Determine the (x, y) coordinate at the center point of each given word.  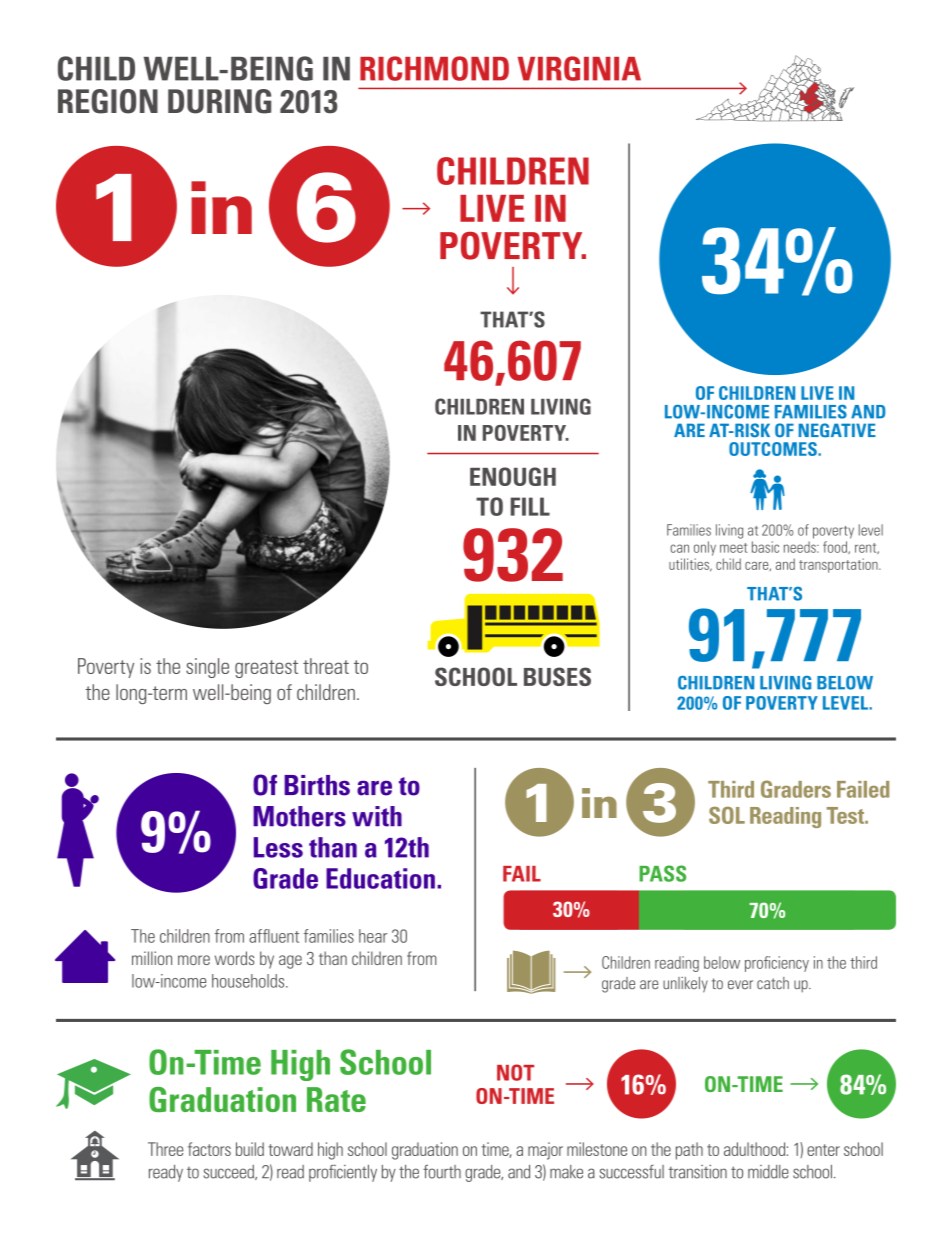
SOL (727, 815)
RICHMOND (434, 68)
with (377, 816)
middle (768, 1172)
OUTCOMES (774, 449)
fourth (442, 1171)
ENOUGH (513, 476)
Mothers (299, 816)
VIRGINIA (579, 68)
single (207, 668)
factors (209, 1149)
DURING (219, 101)
